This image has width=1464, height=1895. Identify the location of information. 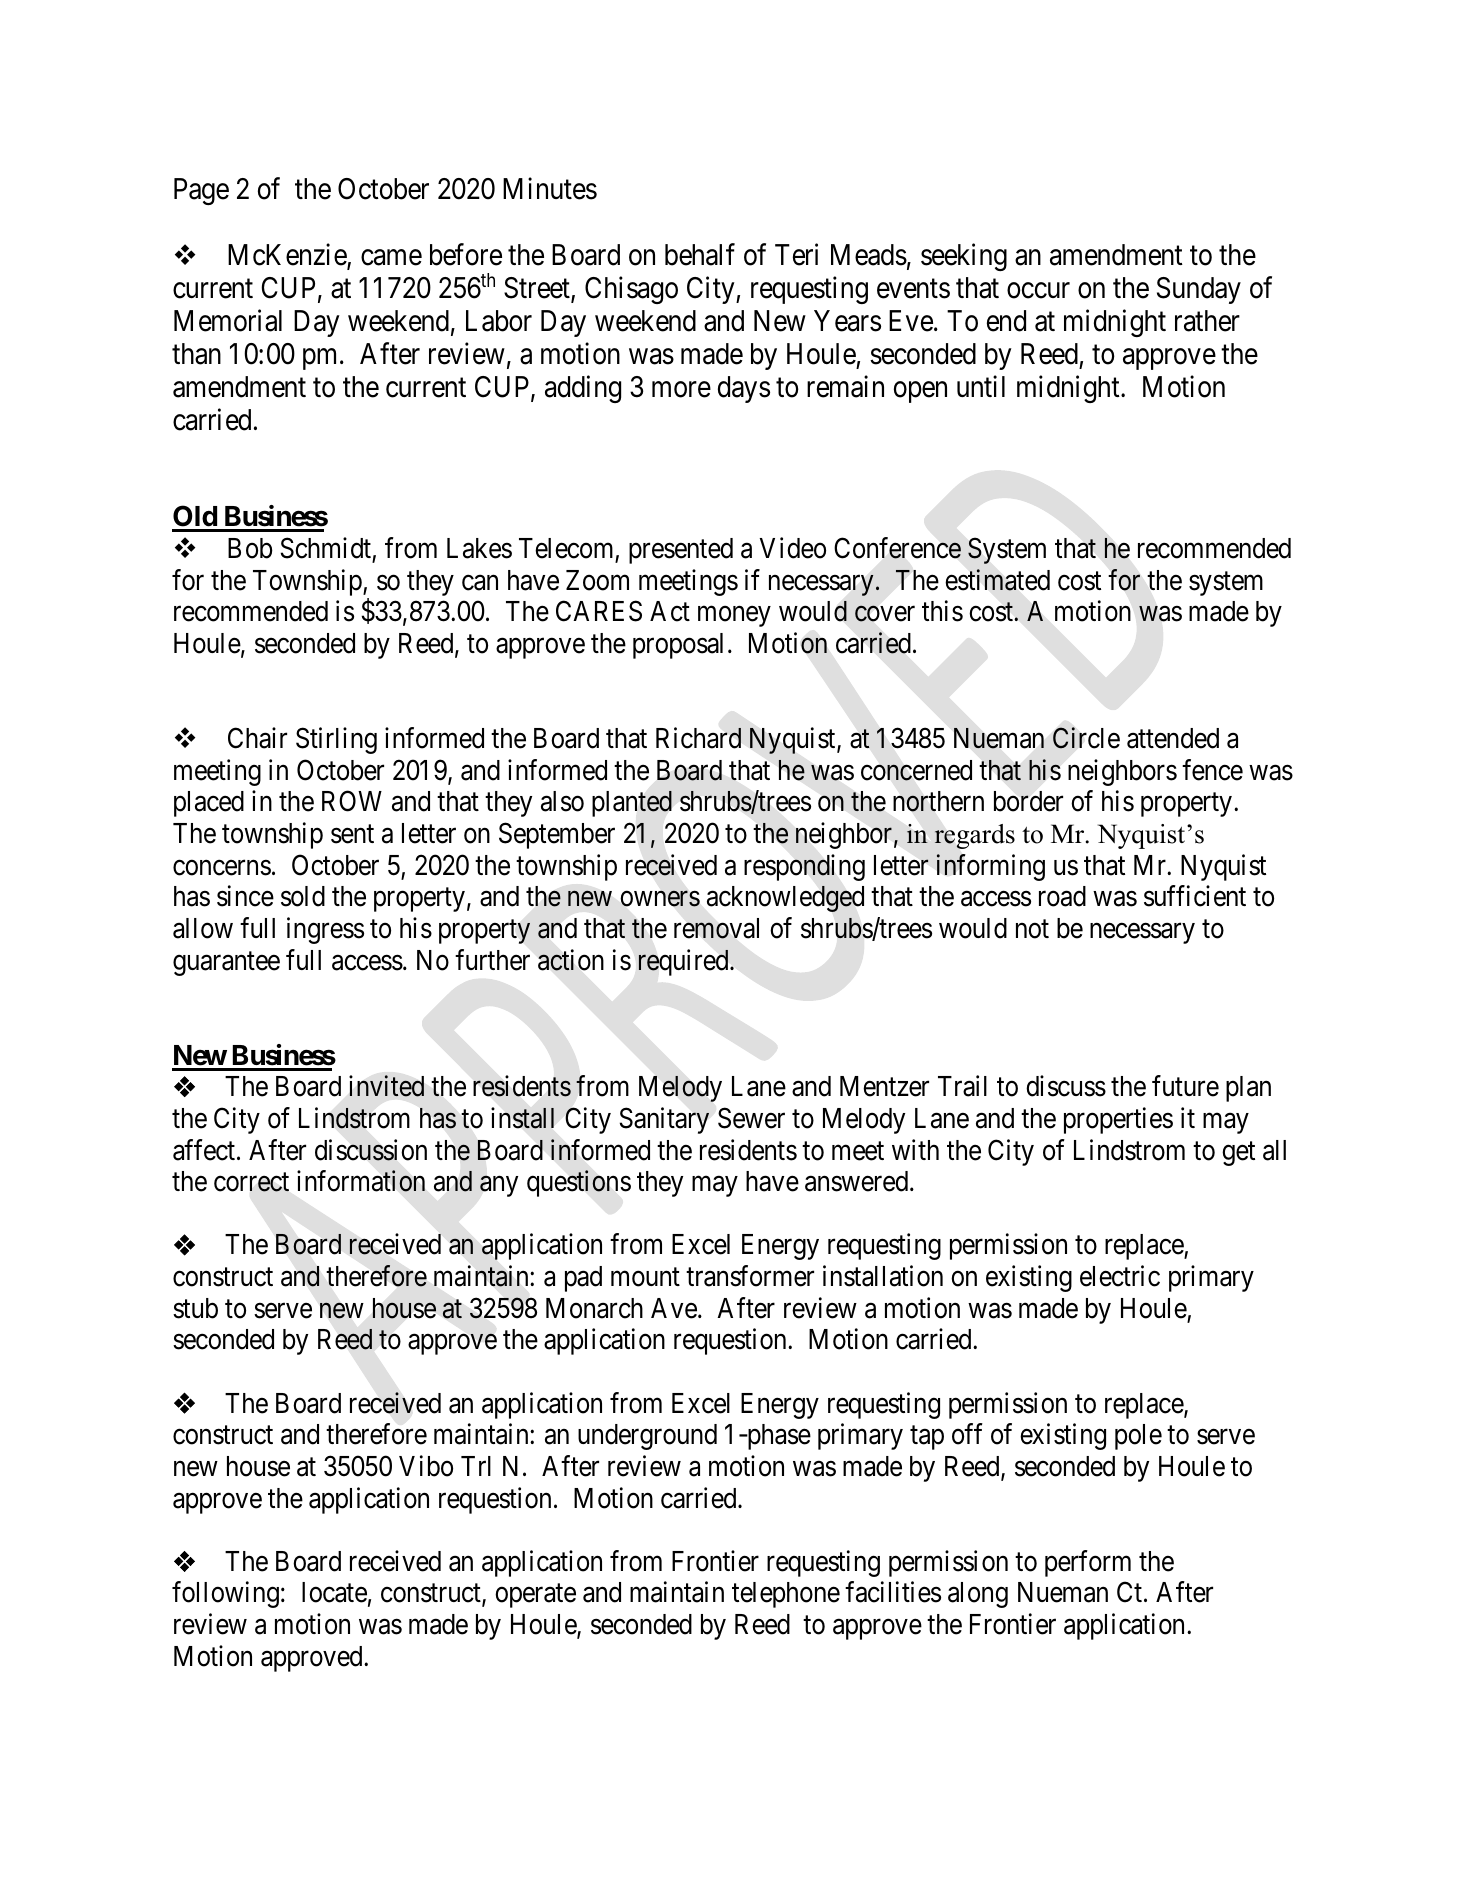
(361, 1181).
